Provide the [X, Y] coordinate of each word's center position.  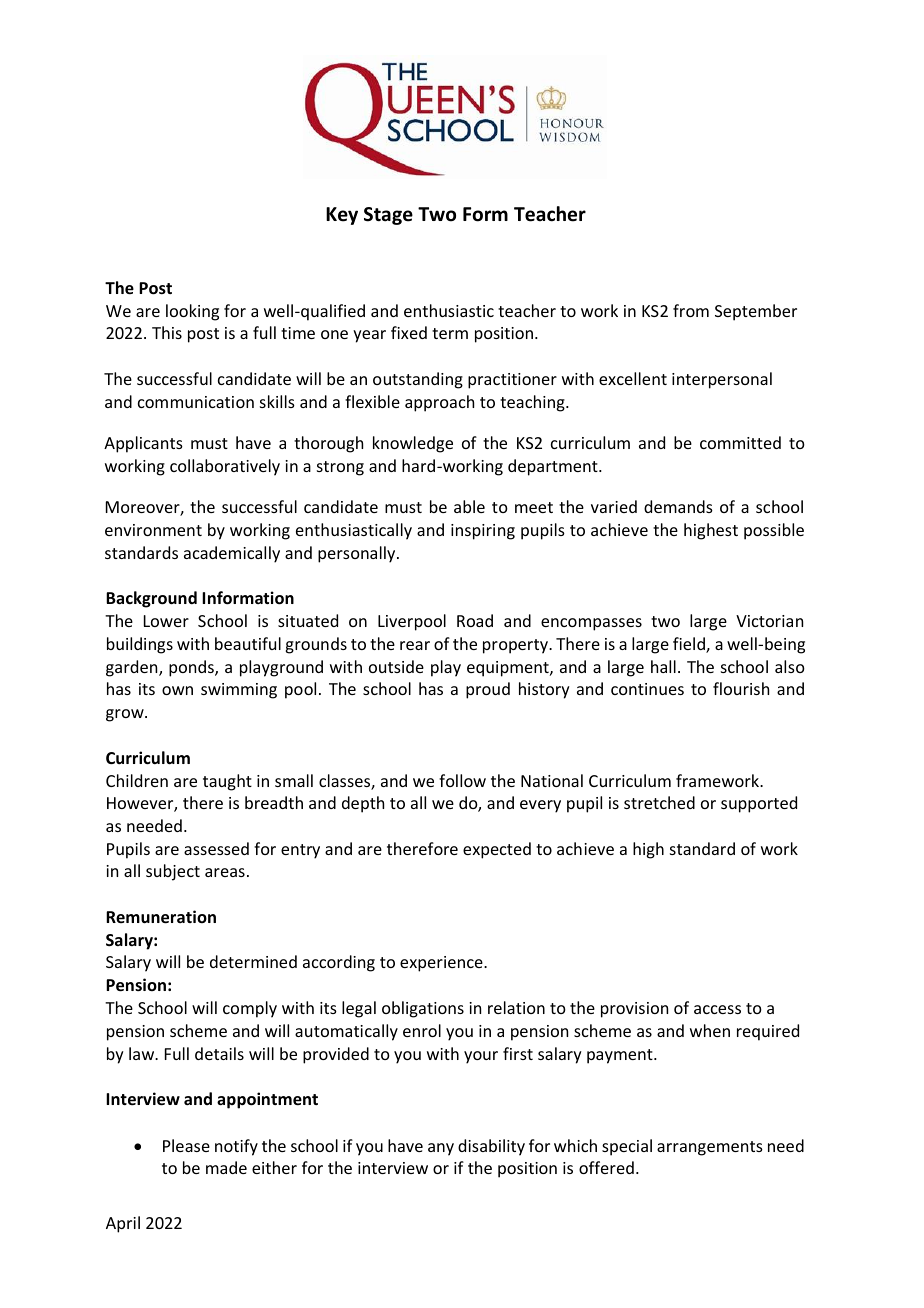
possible [774, 531]
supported [759, 804]
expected [497, 850]
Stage [388, 216]
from [691, 310]
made [226, 1167]
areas [225, 872]
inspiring [483, 532]
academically [232, 554]
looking [192, 312]
